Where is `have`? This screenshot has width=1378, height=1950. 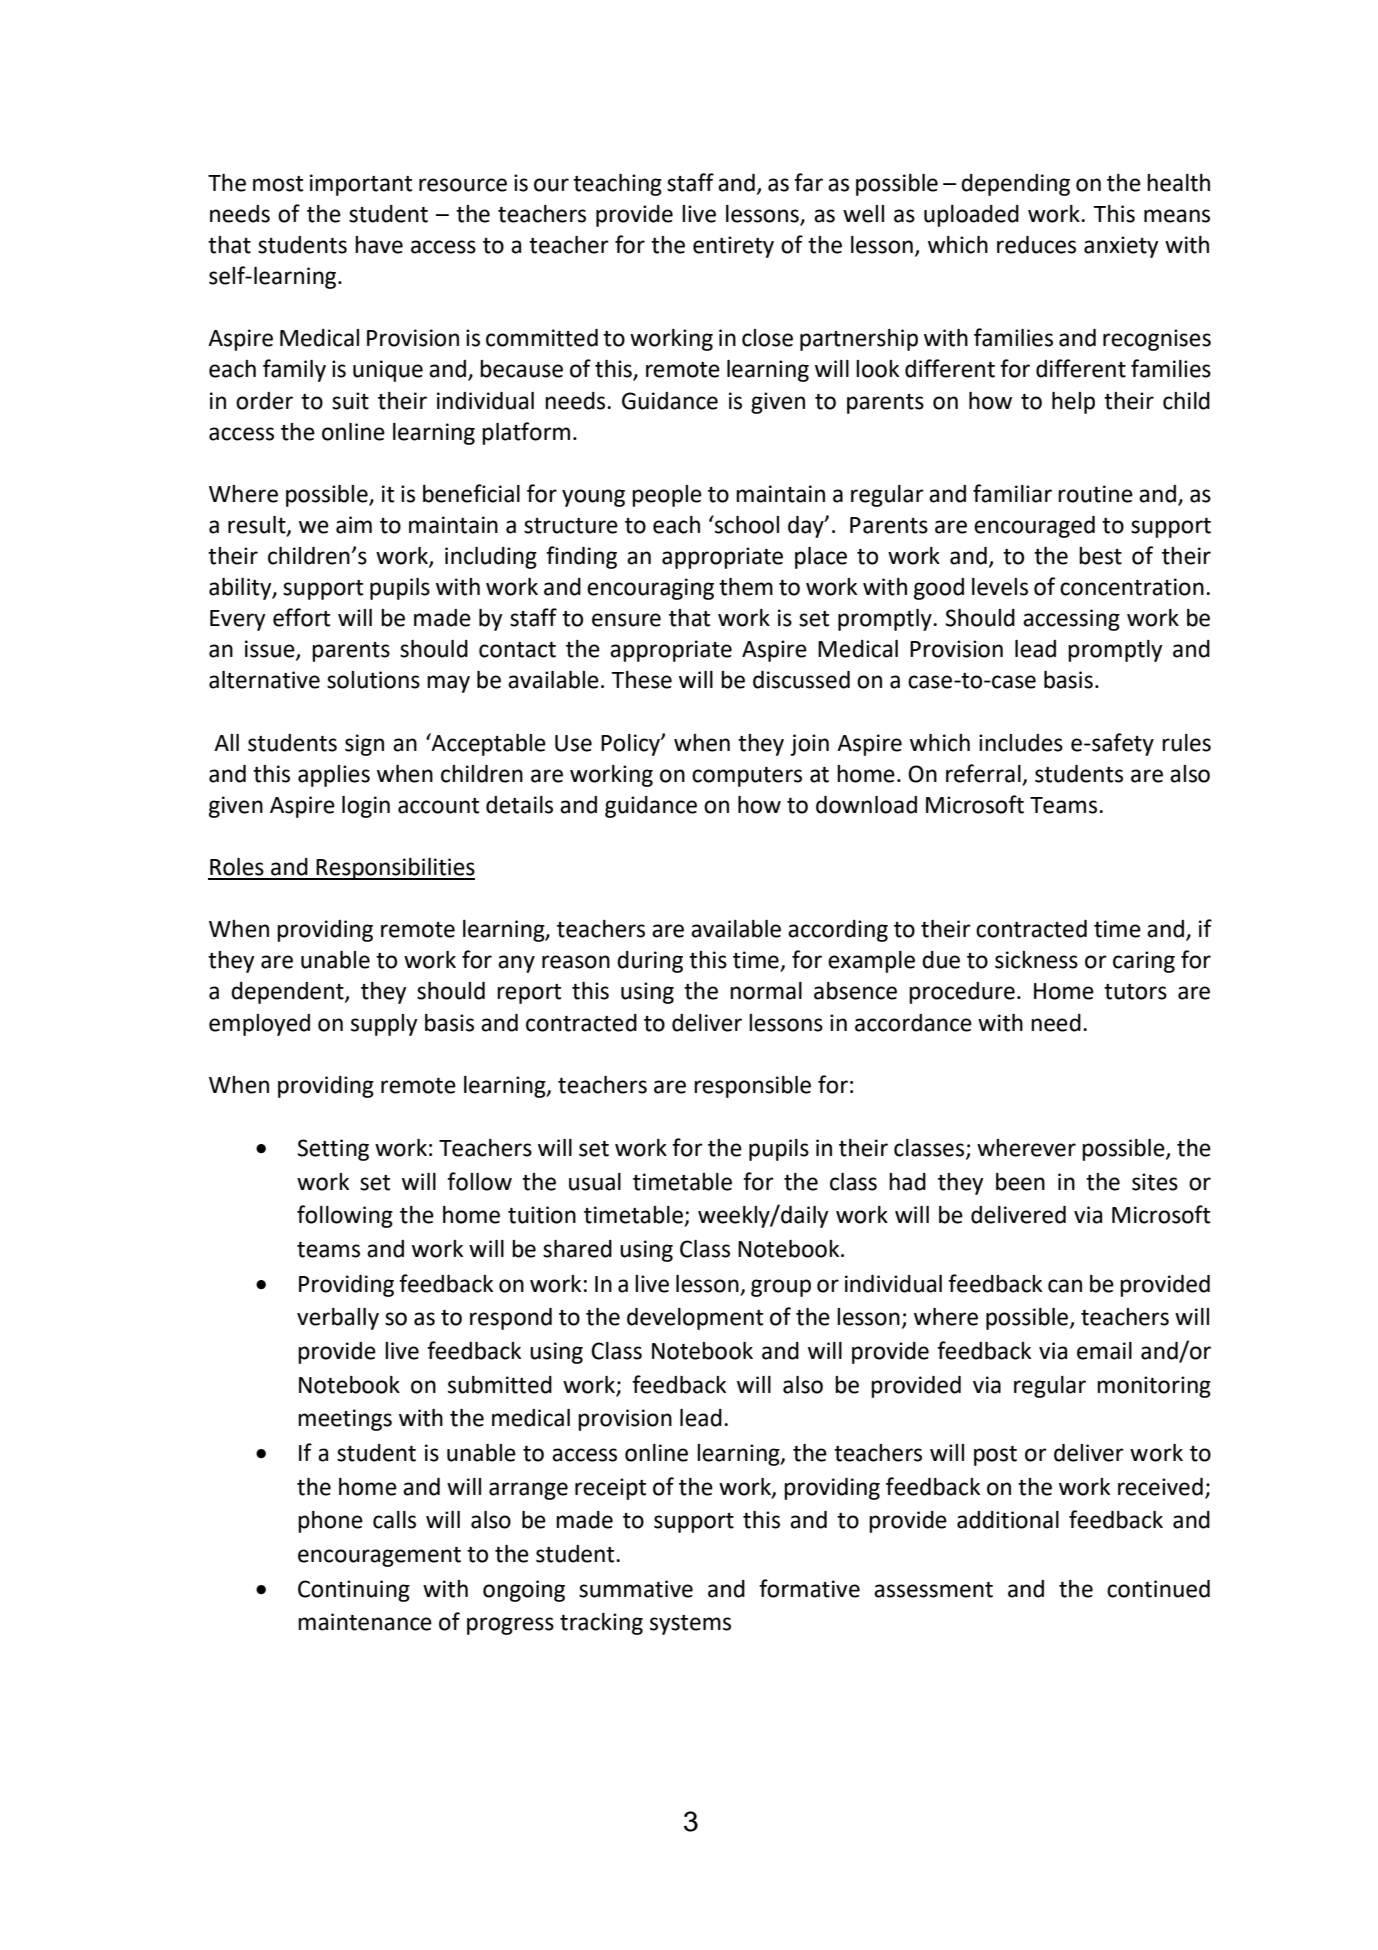 have is located at coordinates (379, 245).
